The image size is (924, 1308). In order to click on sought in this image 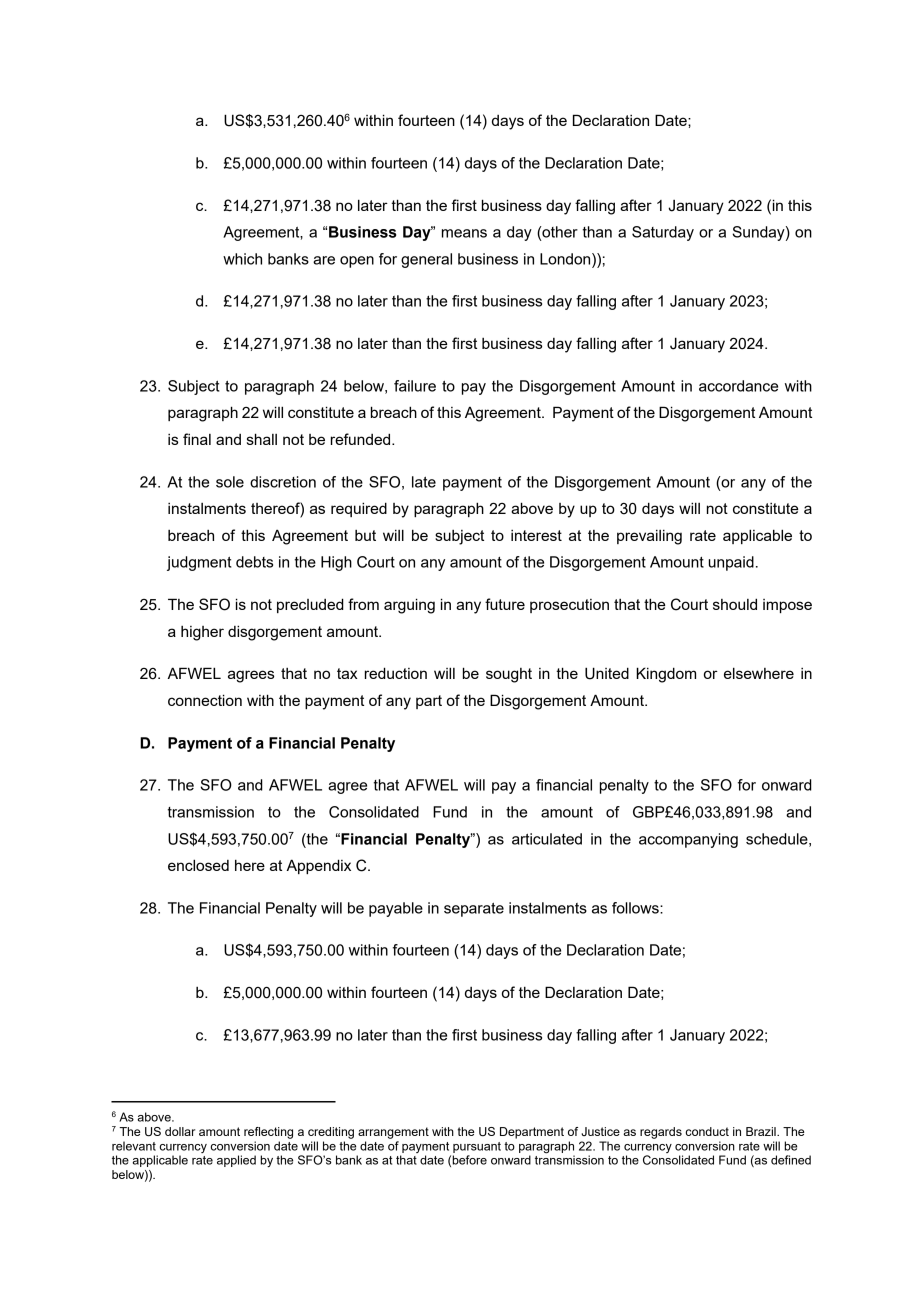, I will do `click(509, 675)`.
